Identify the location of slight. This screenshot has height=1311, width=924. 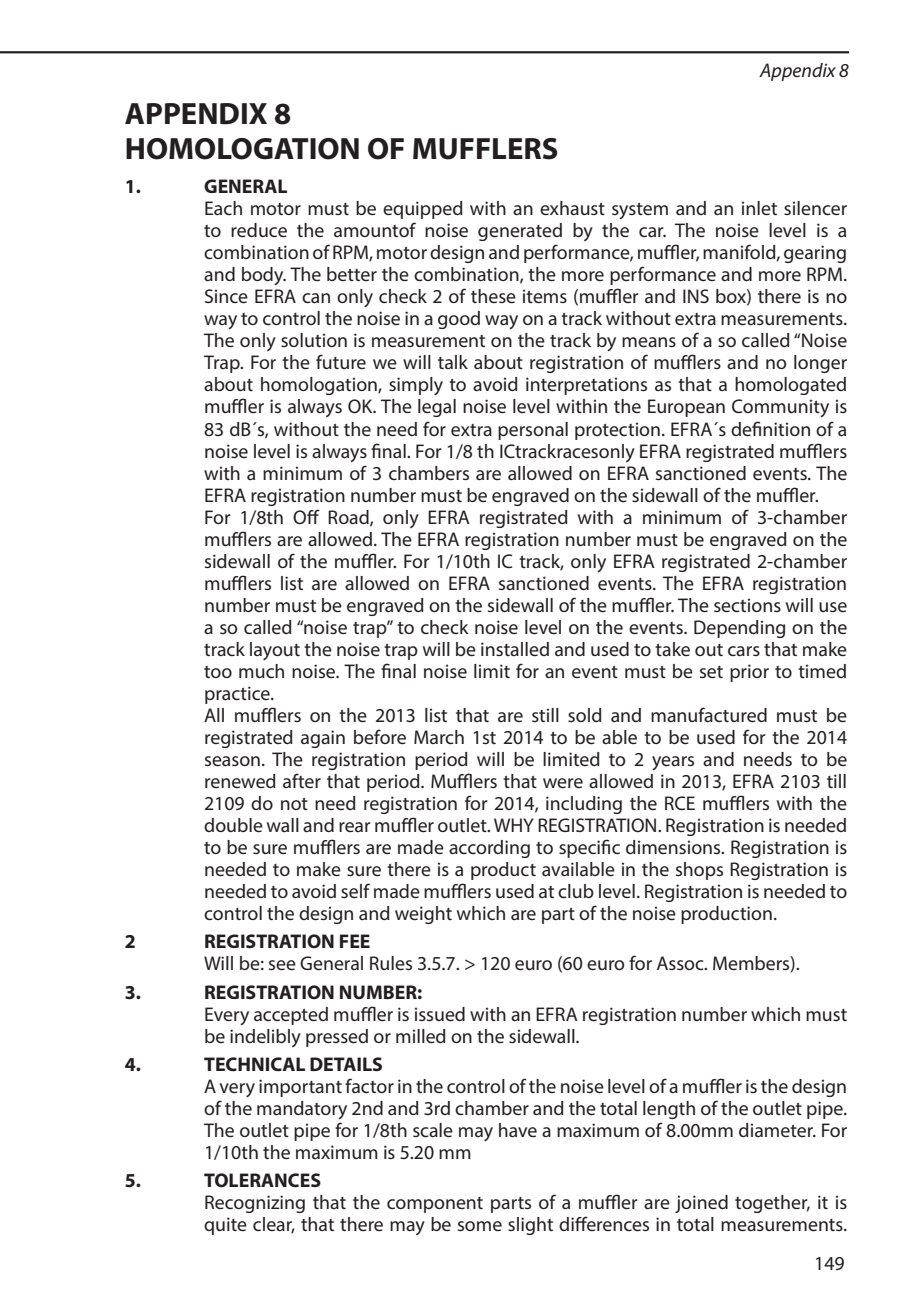
(530, 1226).
